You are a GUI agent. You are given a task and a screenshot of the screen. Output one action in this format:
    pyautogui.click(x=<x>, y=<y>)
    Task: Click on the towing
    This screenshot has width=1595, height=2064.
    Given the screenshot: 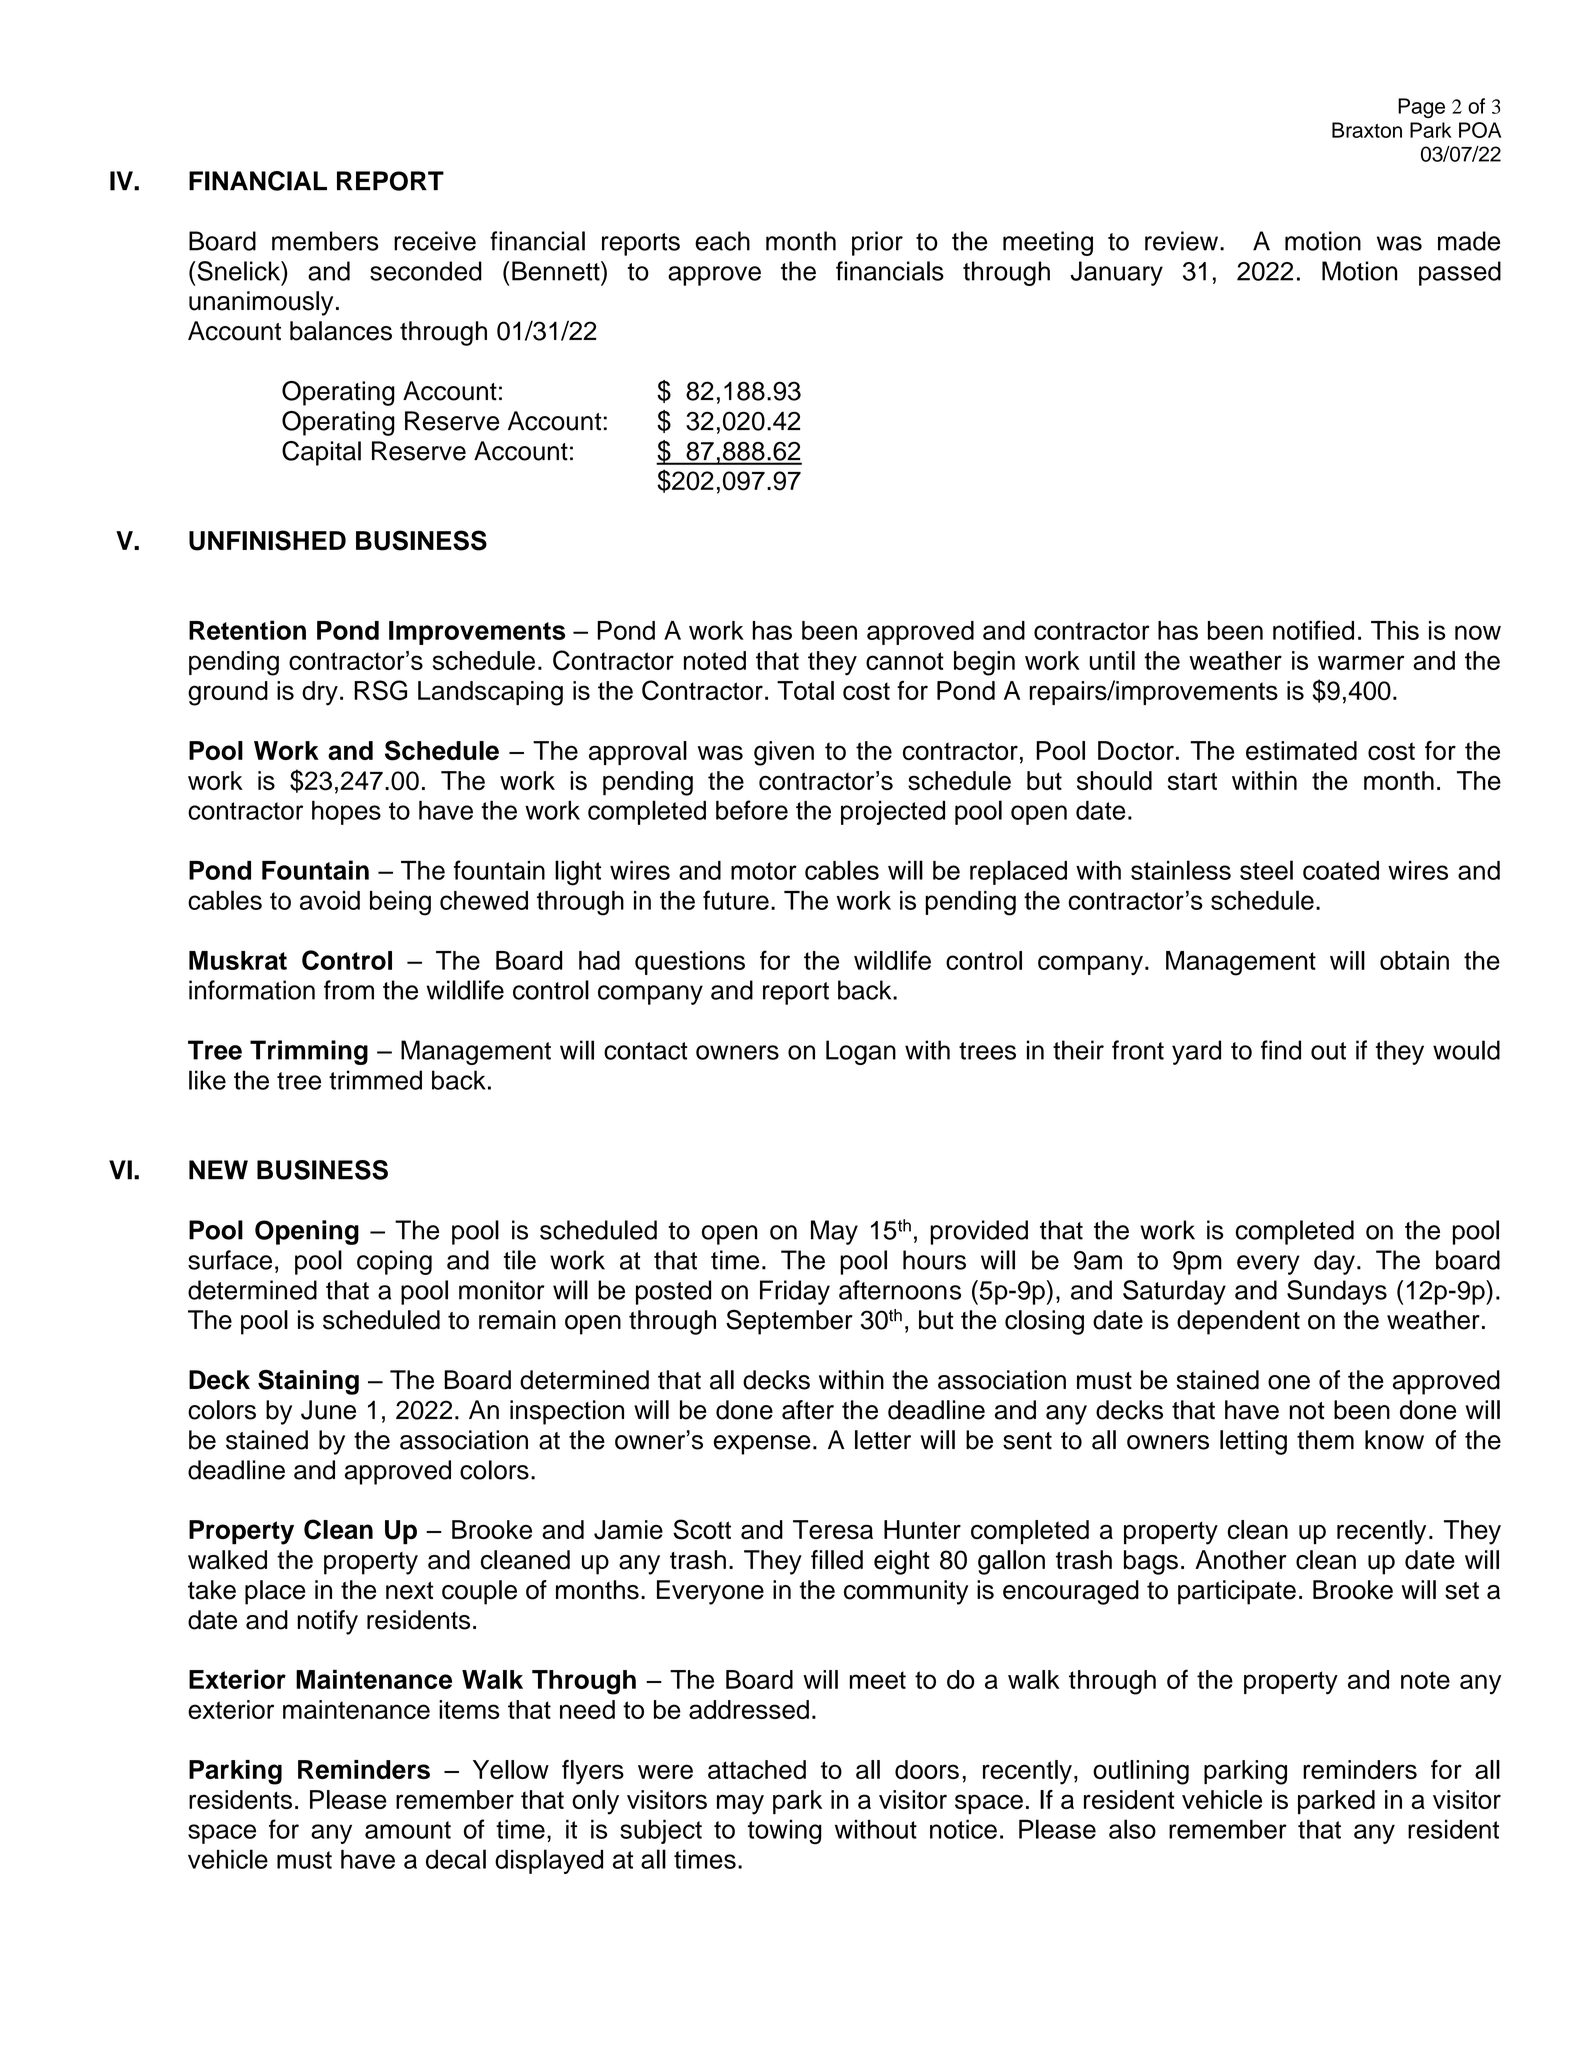 What is the action you would take?
    pyautogui.click(x=784, y=1831)
